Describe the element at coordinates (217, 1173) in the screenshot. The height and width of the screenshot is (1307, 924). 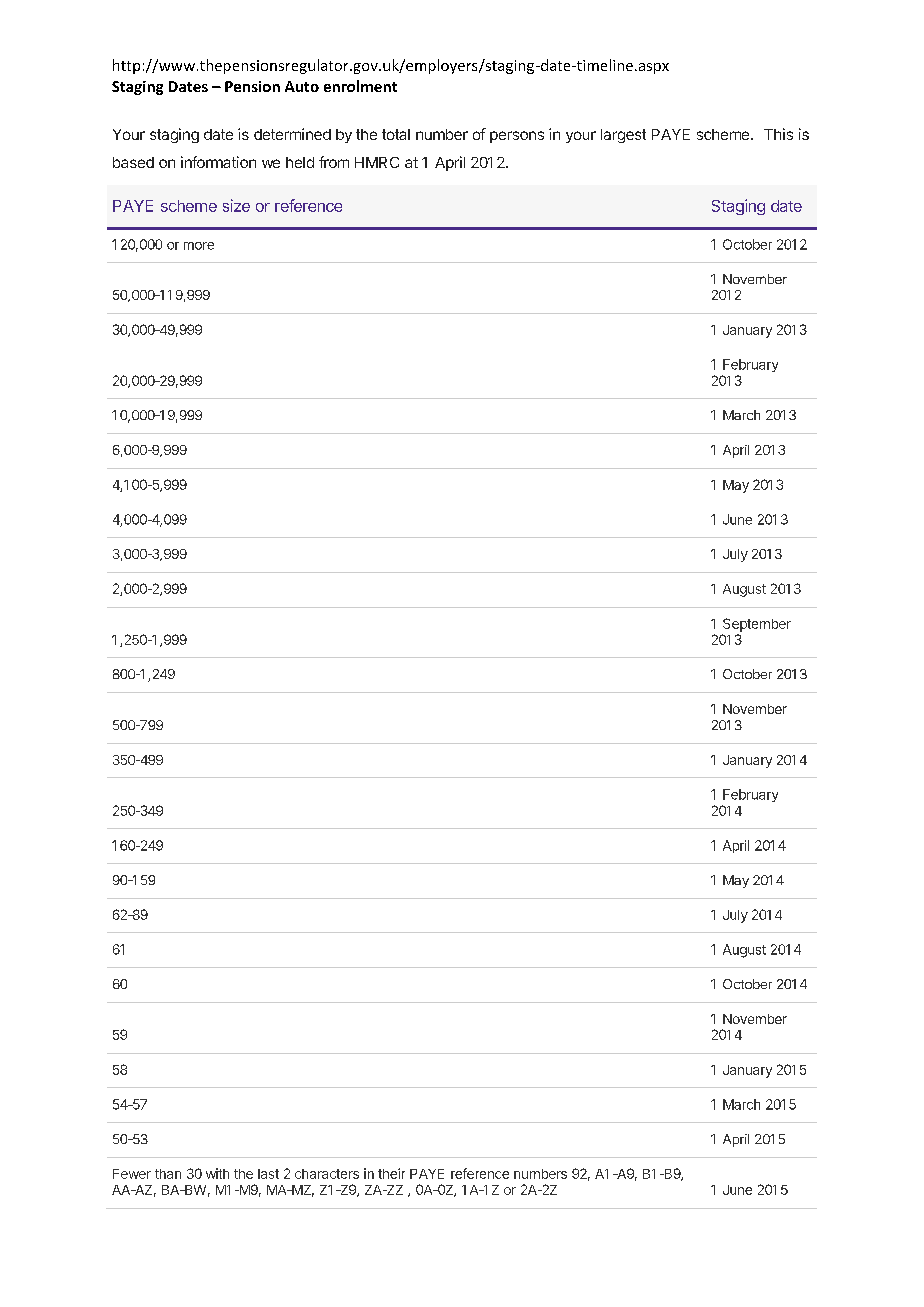
I see `with` at that location.
